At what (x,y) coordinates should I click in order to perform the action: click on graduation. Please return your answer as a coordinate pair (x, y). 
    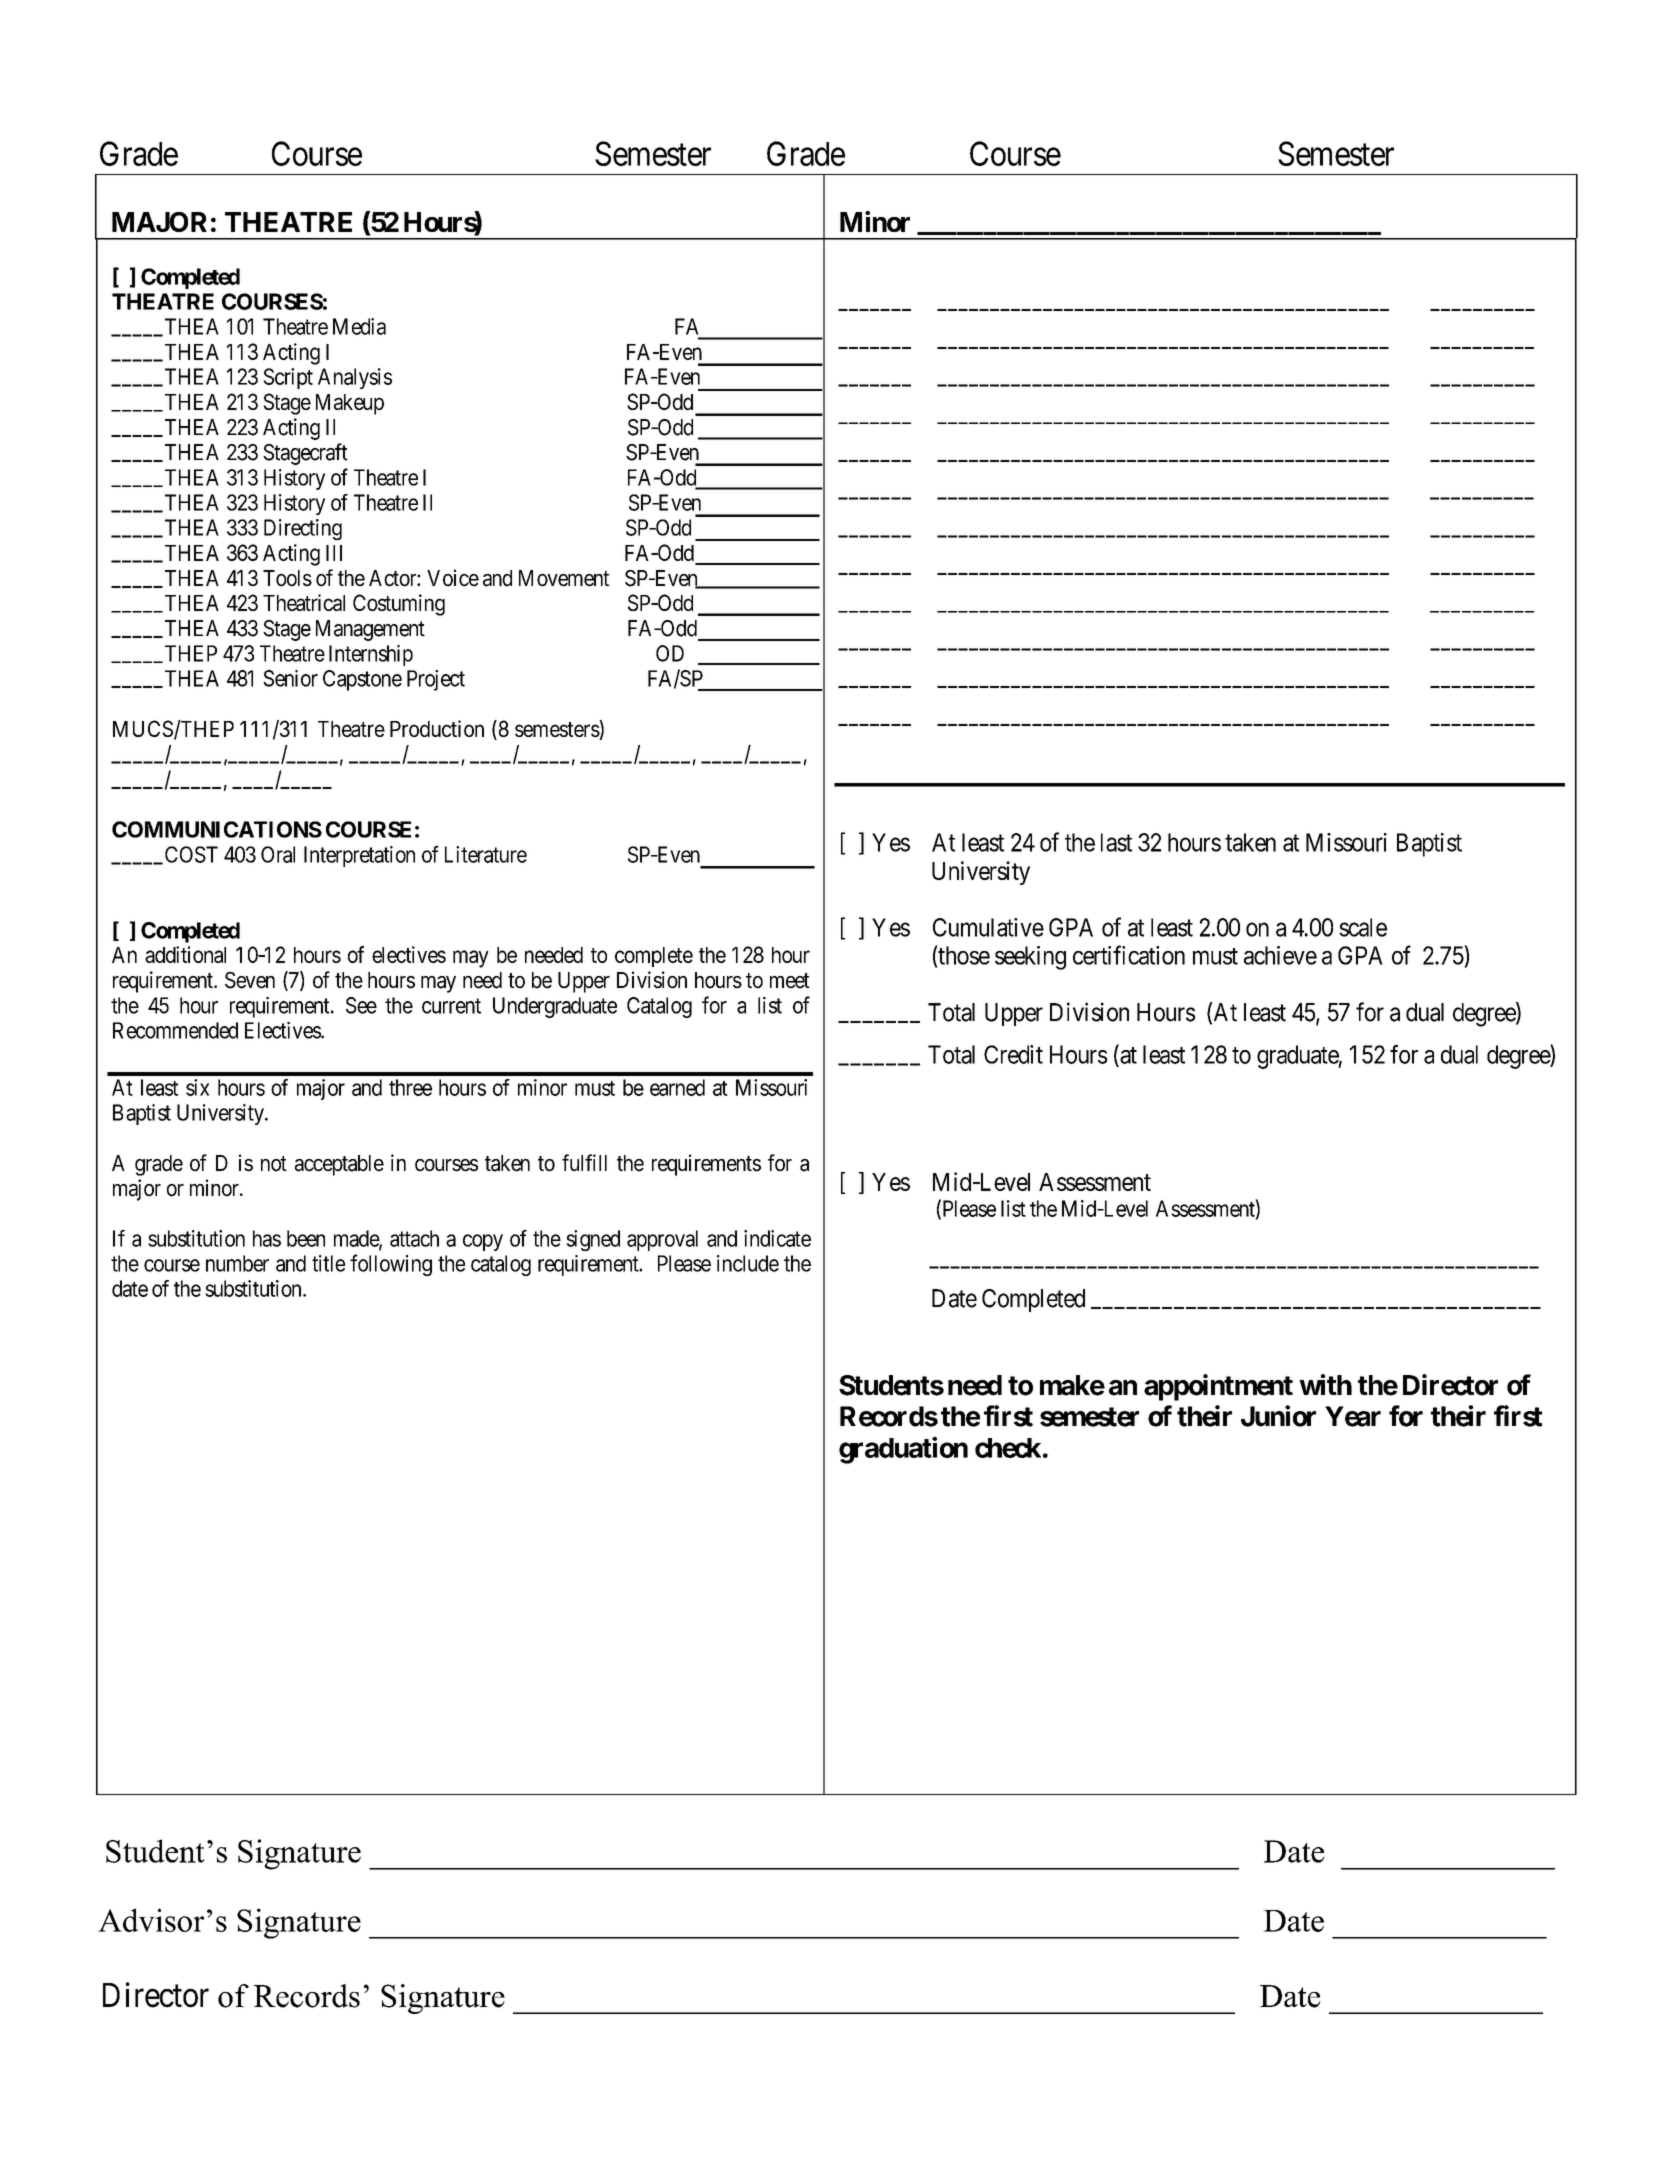
    Looking at the image, I should click on (903, 1450).
